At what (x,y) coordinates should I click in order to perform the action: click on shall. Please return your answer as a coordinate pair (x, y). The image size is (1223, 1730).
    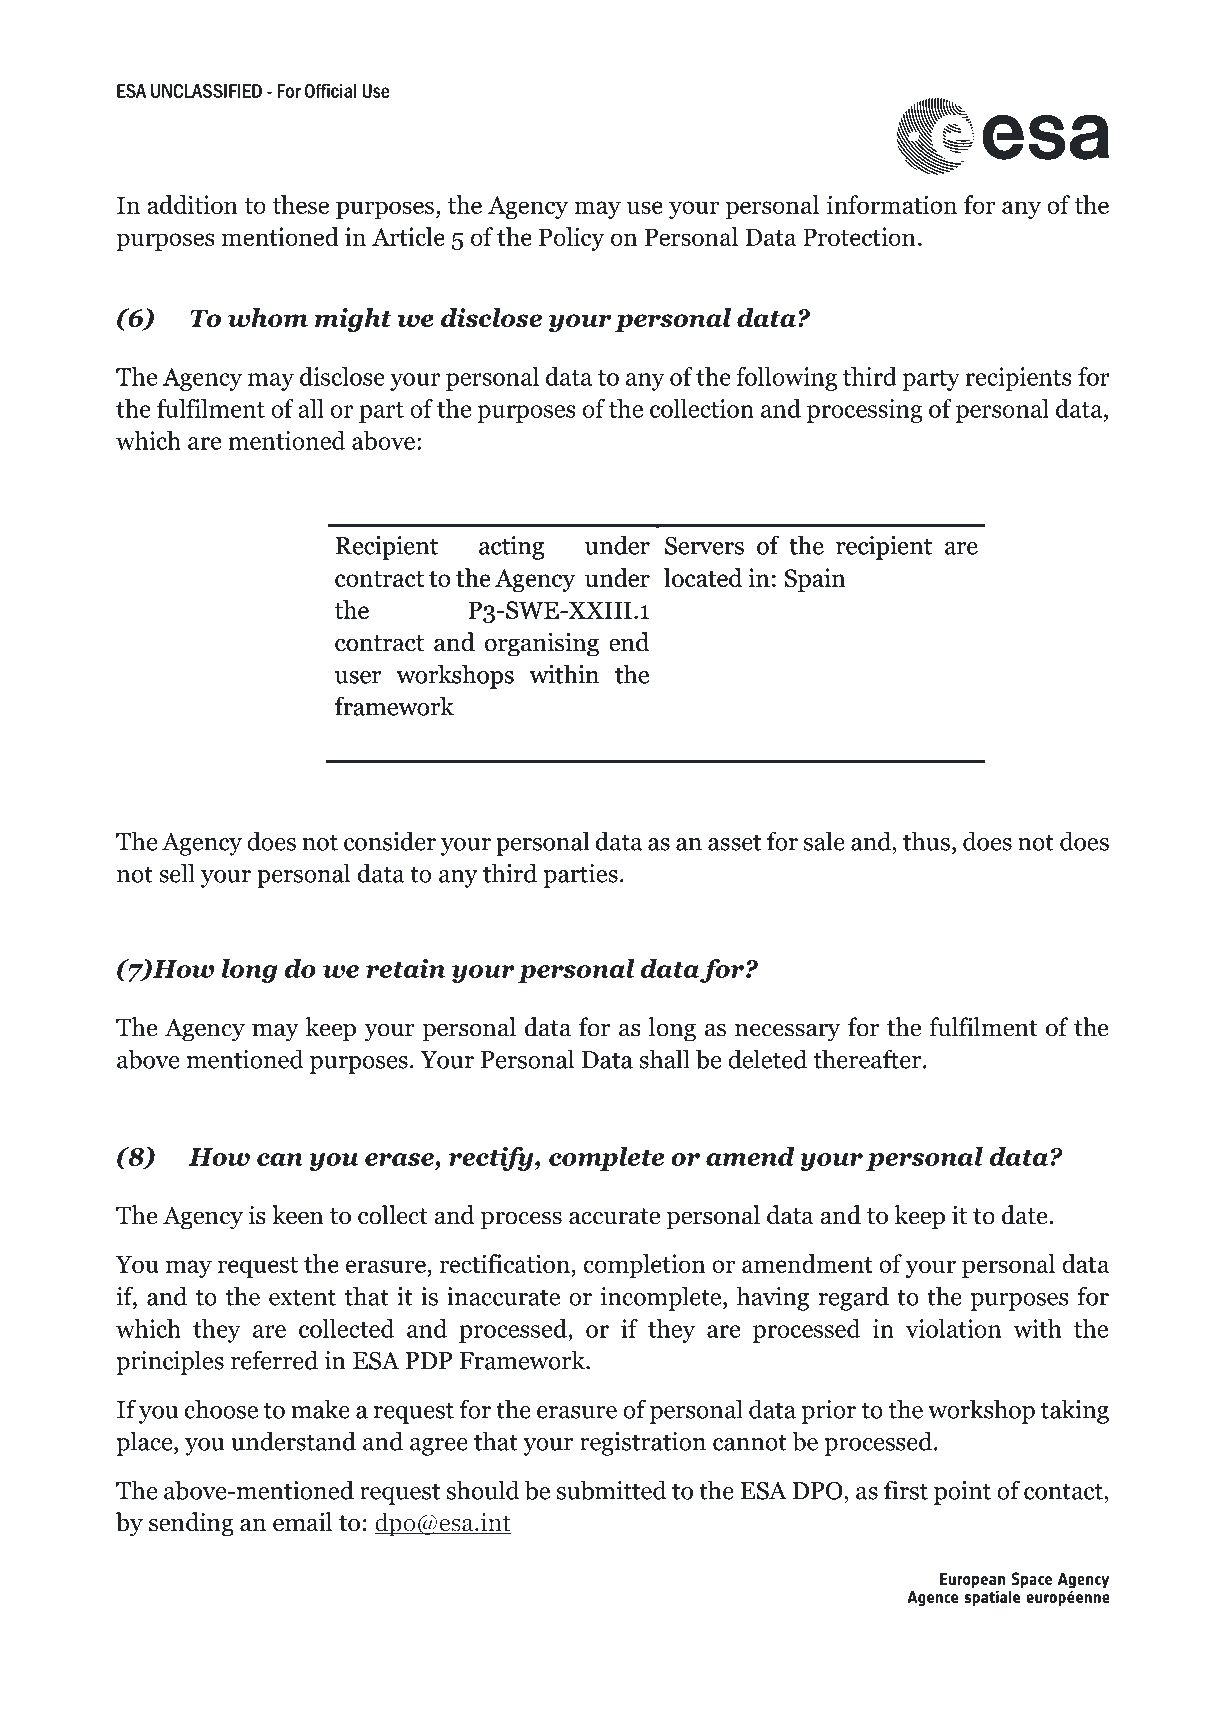
    Looking at the image, I should click on (664, 1059).
